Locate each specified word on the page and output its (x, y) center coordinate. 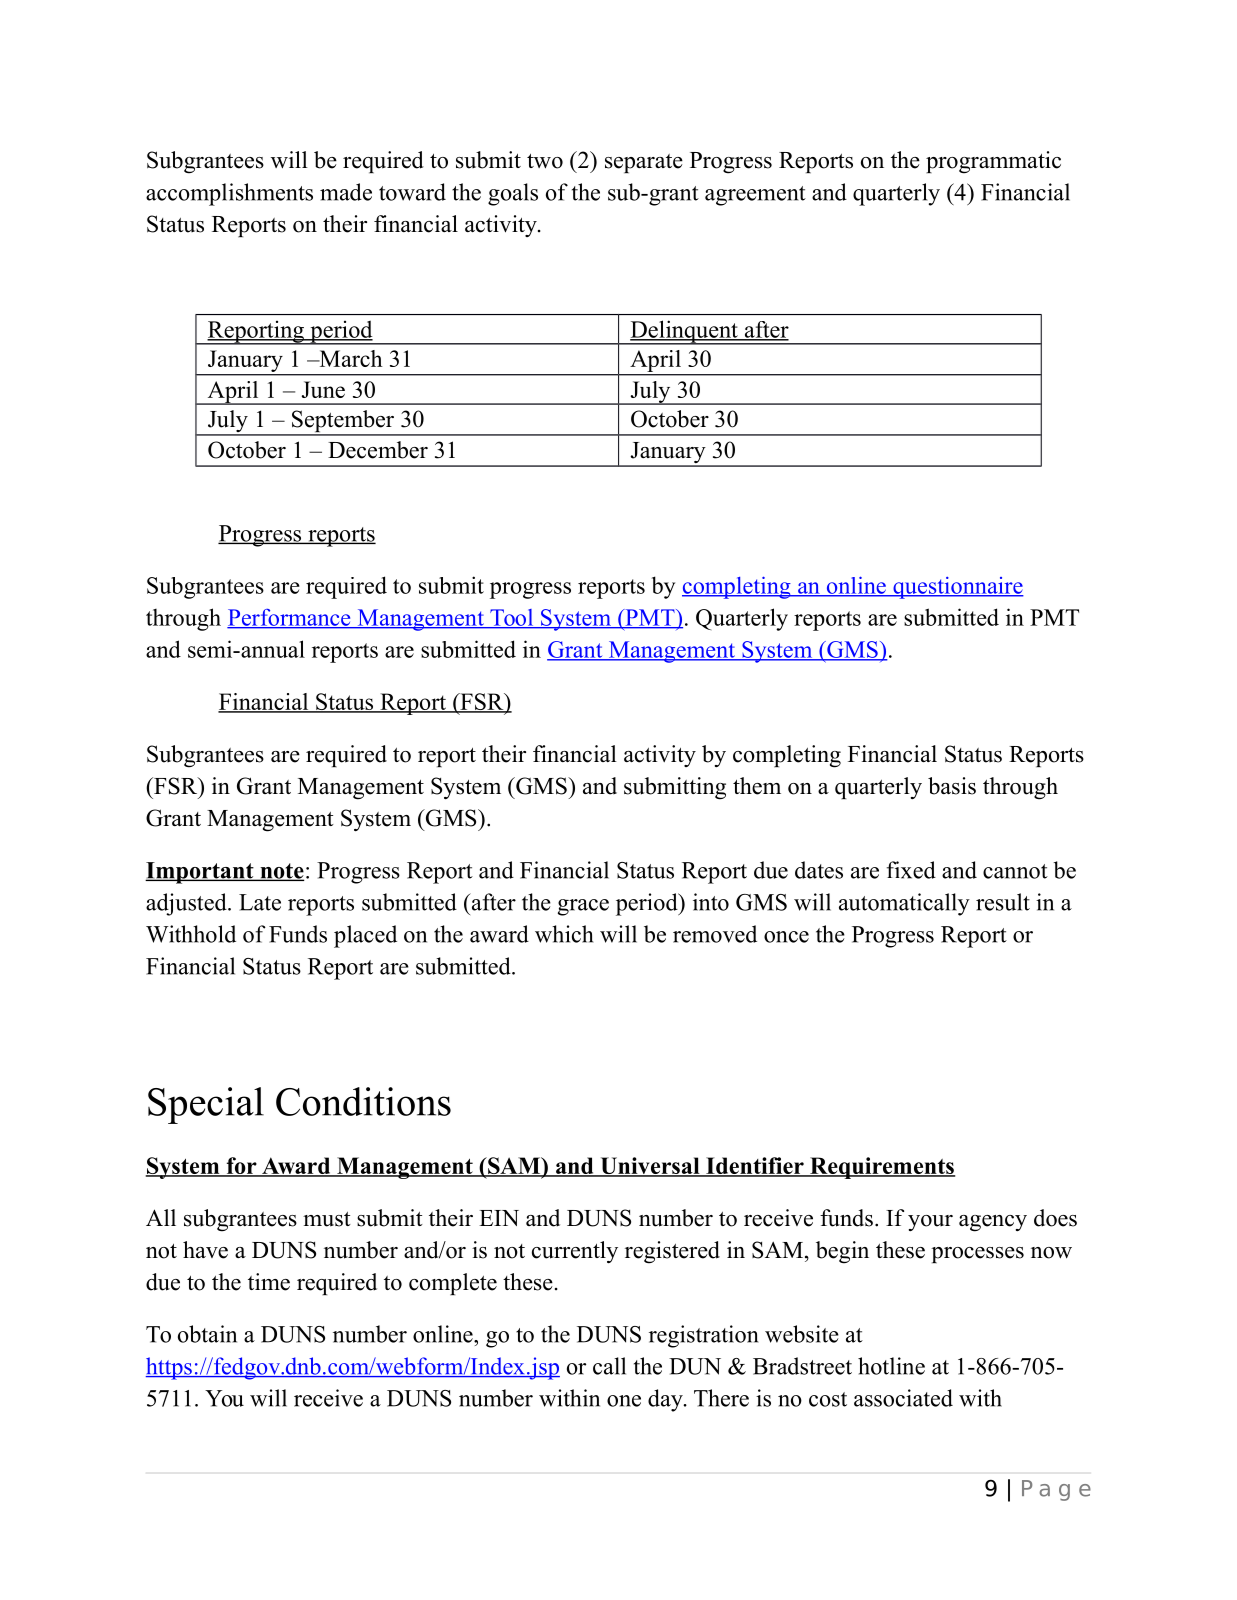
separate (644, 163)
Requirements (881, 1168)
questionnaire (957, 588)
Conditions (363, 1101)
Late (260, 902)
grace (583, 907)
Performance (290, 618)
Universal (650, 1167)
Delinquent (684, 332)
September (342, 422)
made (346, 192)
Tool (512, 618)
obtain (207, 1334)
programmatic (993, 162)
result (1003, 902)
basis (952, 786)
